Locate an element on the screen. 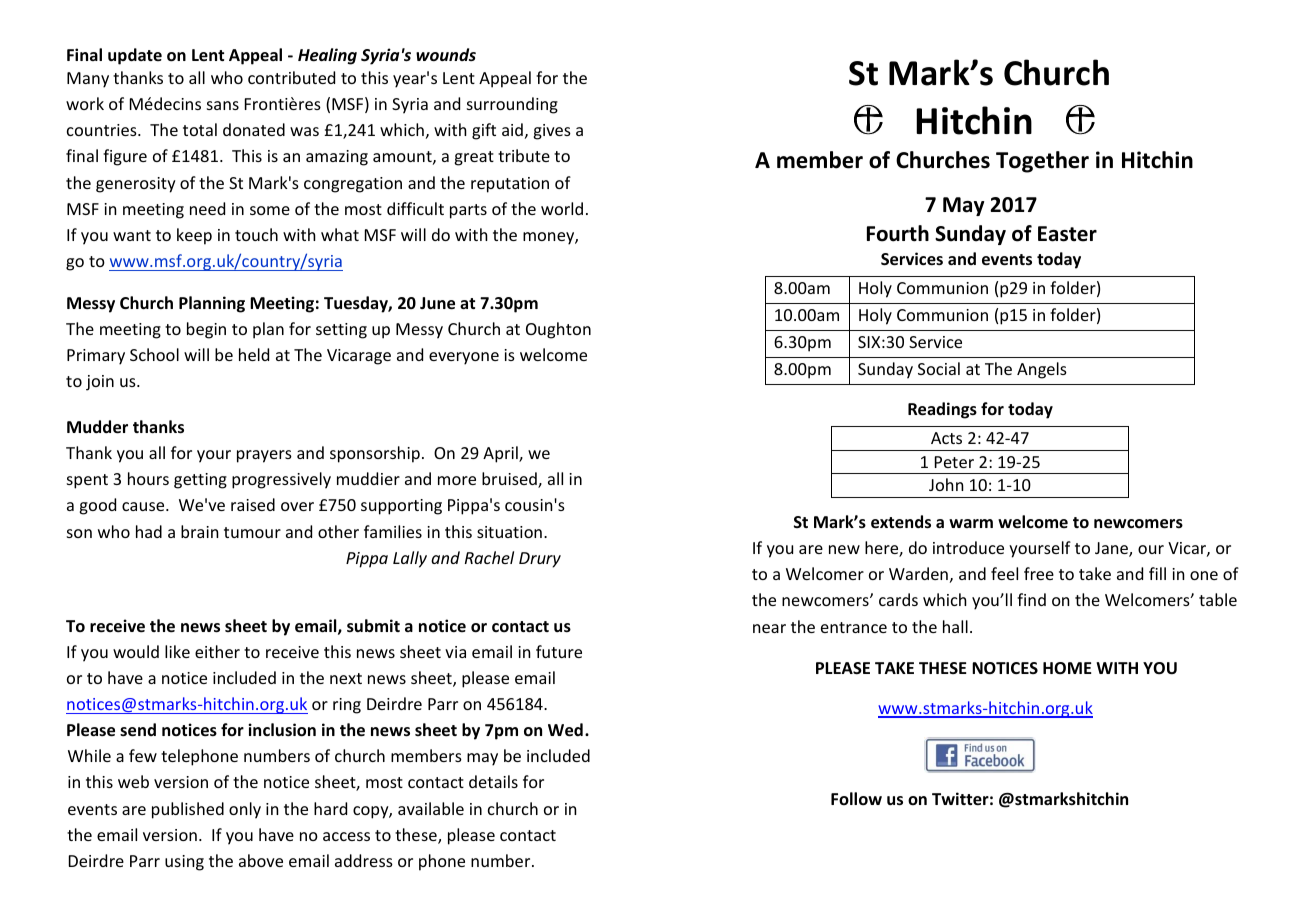 This screenshot has width=1308, height=924. Together is located at coordinates (1042, 162).
